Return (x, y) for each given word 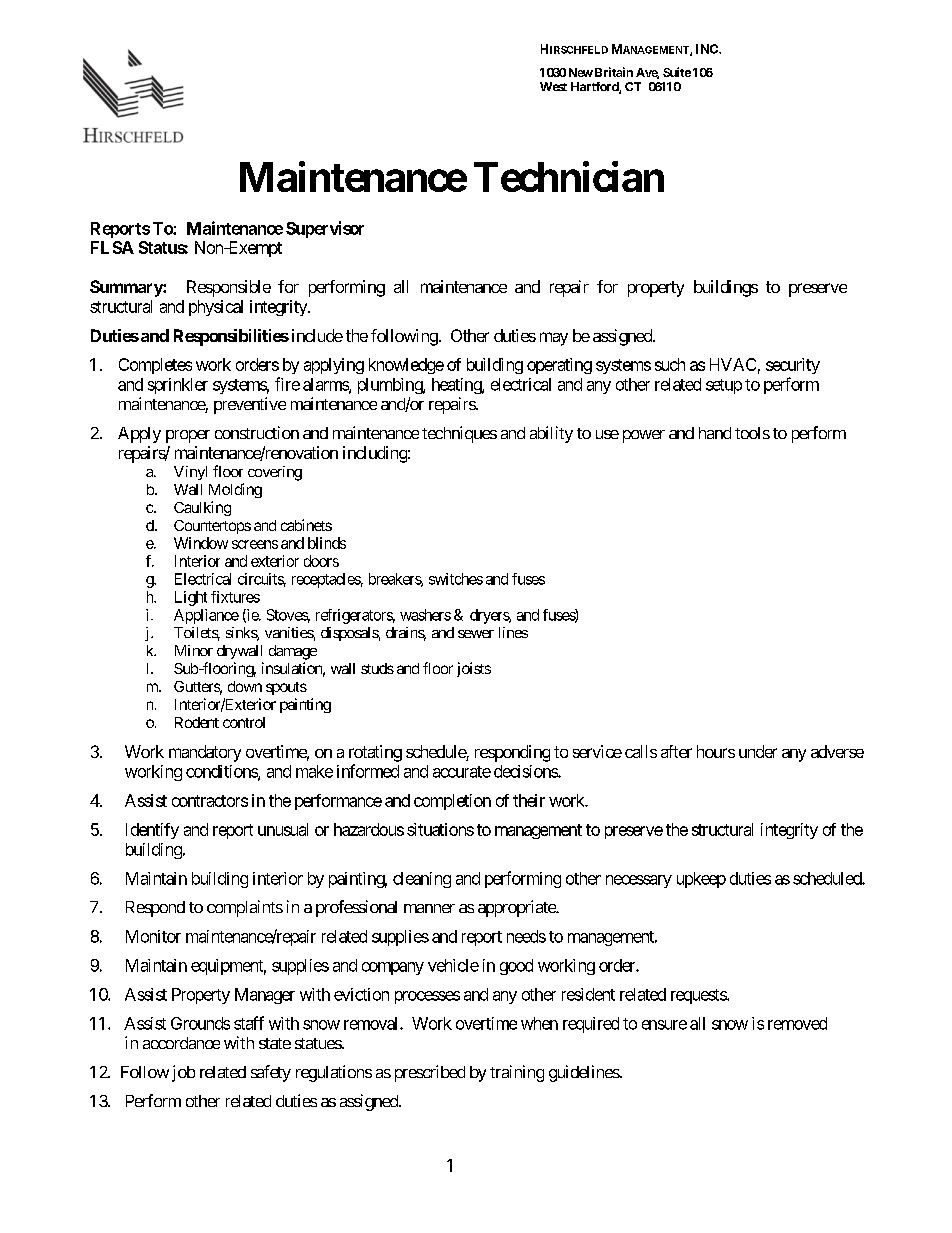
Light (191, 598)
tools (752, 433)
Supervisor (325, 229)
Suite (677, 72)
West (553, 86)
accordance (181, 1043)
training (517, 1073)
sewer (476, 634)
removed (797, 1023)
